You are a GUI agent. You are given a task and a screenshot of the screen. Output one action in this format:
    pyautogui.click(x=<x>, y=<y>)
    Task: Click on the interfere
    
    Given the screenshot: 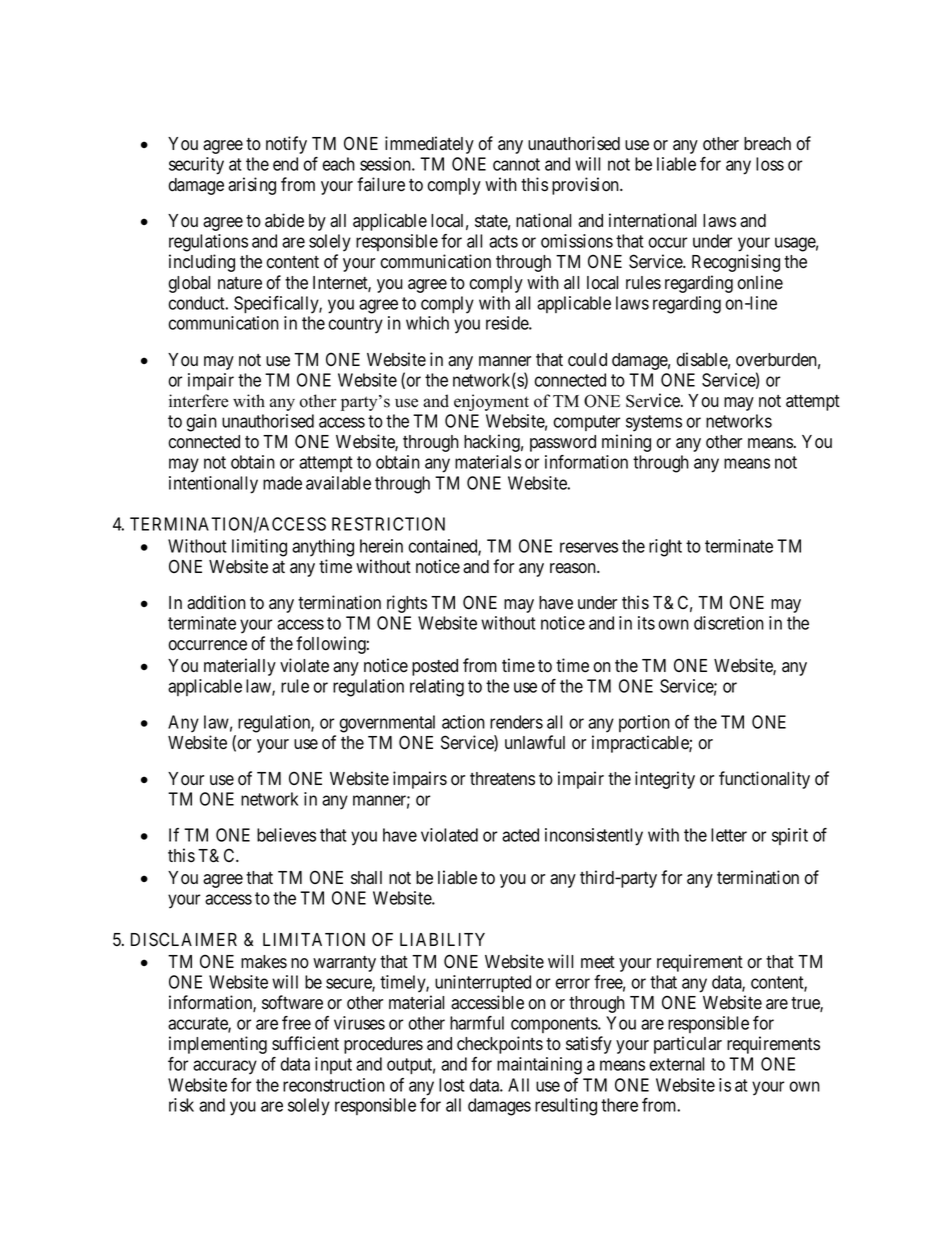 What is the action you would take?
    pyautogui.click(x=198, y=401)
